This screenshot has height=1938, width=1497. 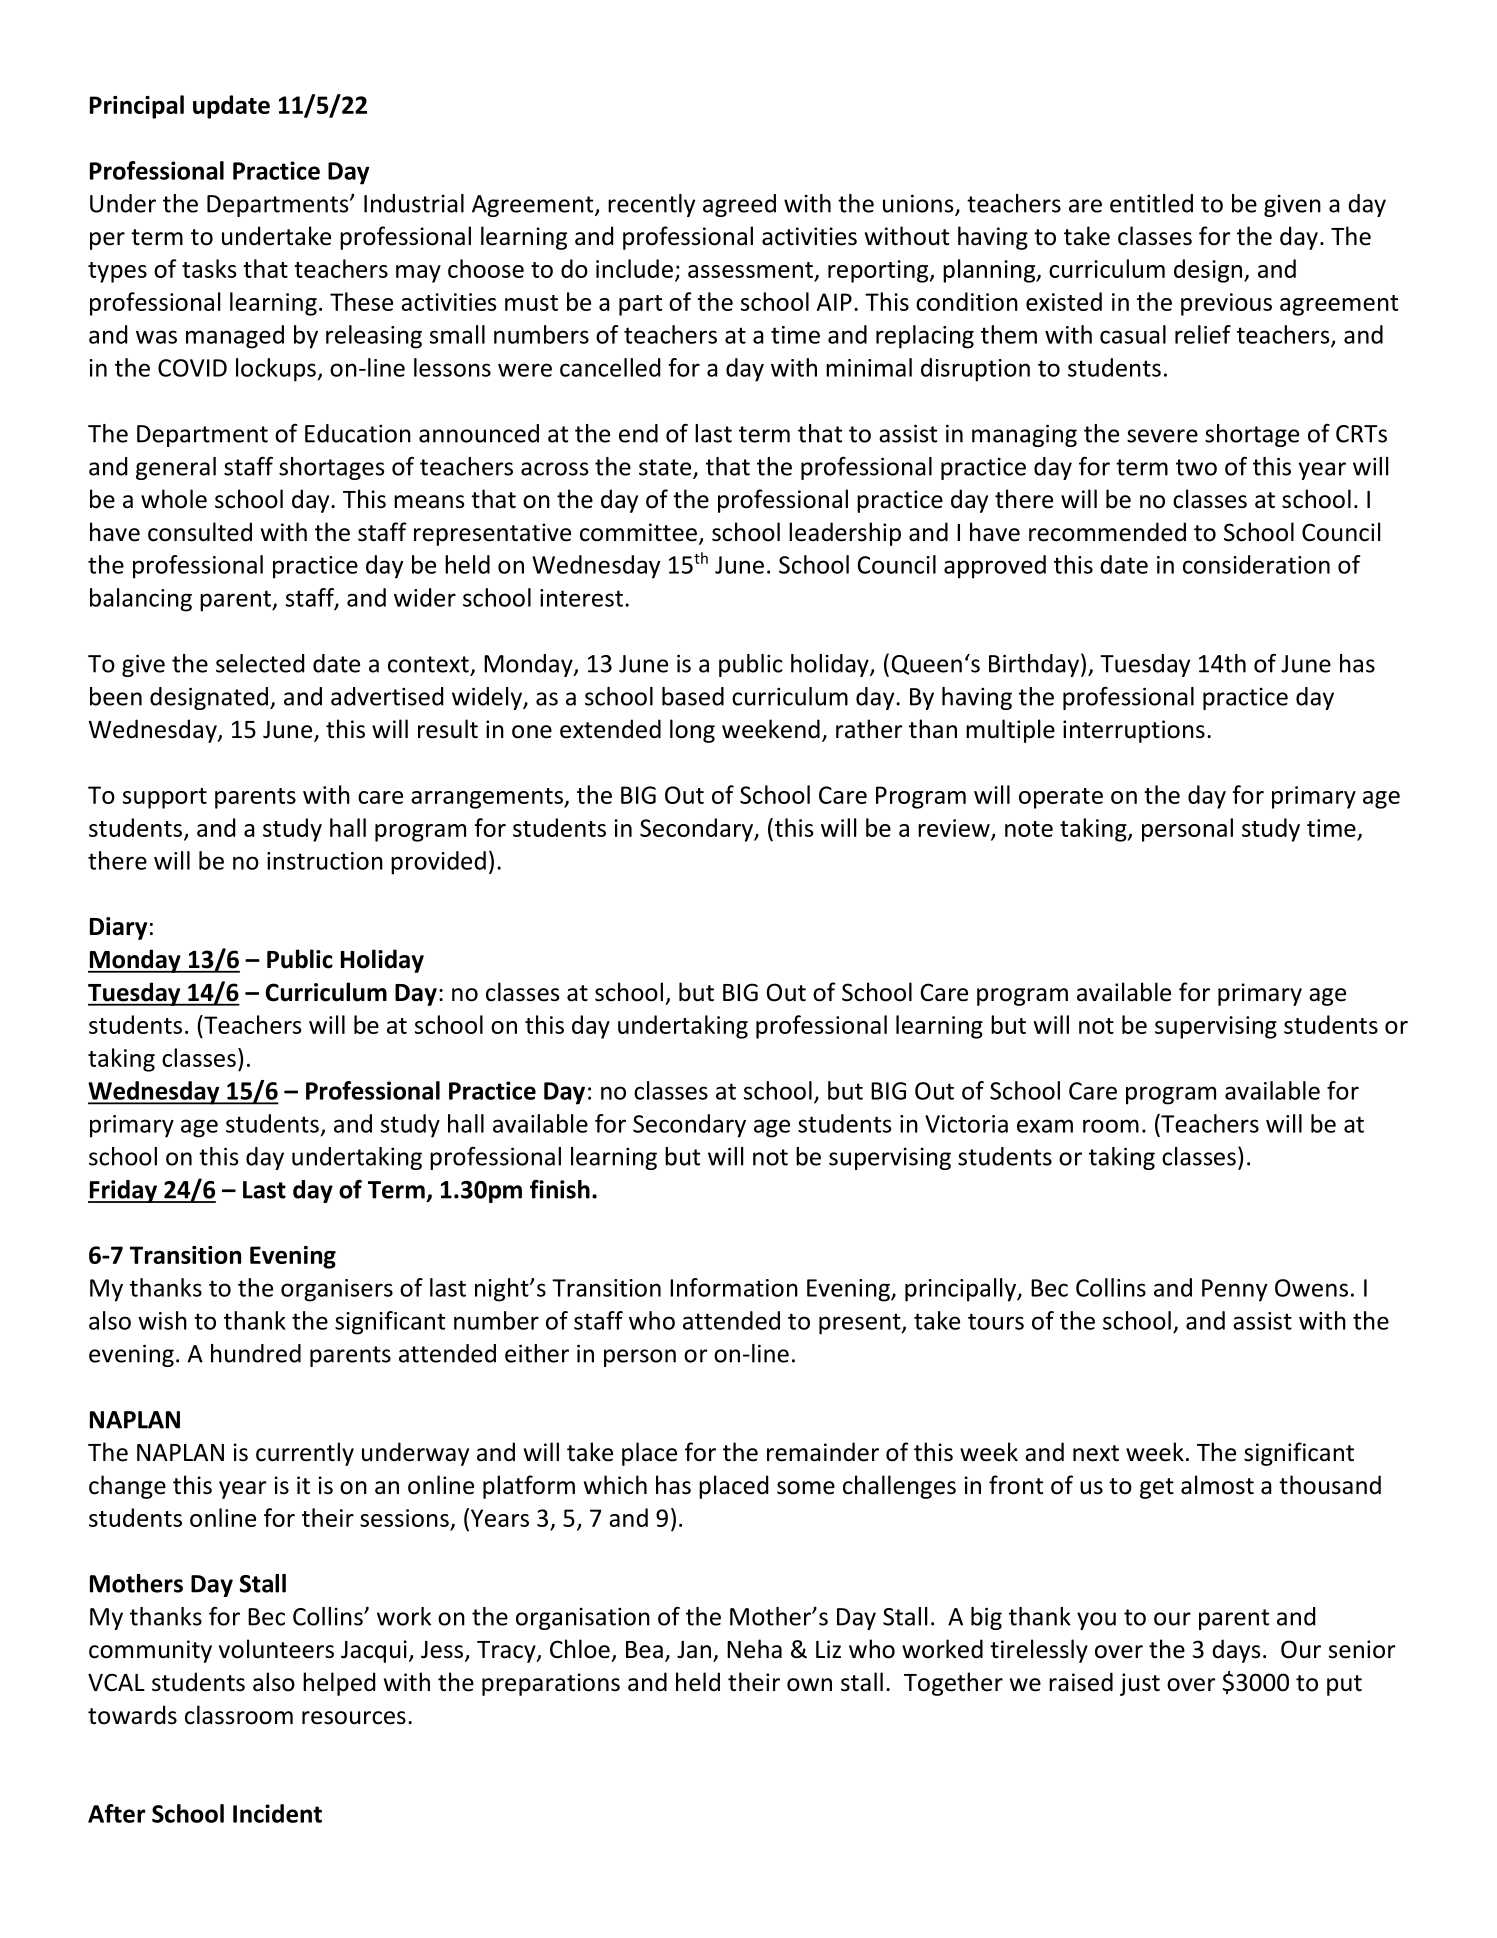 What do you see at coordinates (1140, 1684) in the screenshot?
I see `just` at bounding box center [1140, 1684].
